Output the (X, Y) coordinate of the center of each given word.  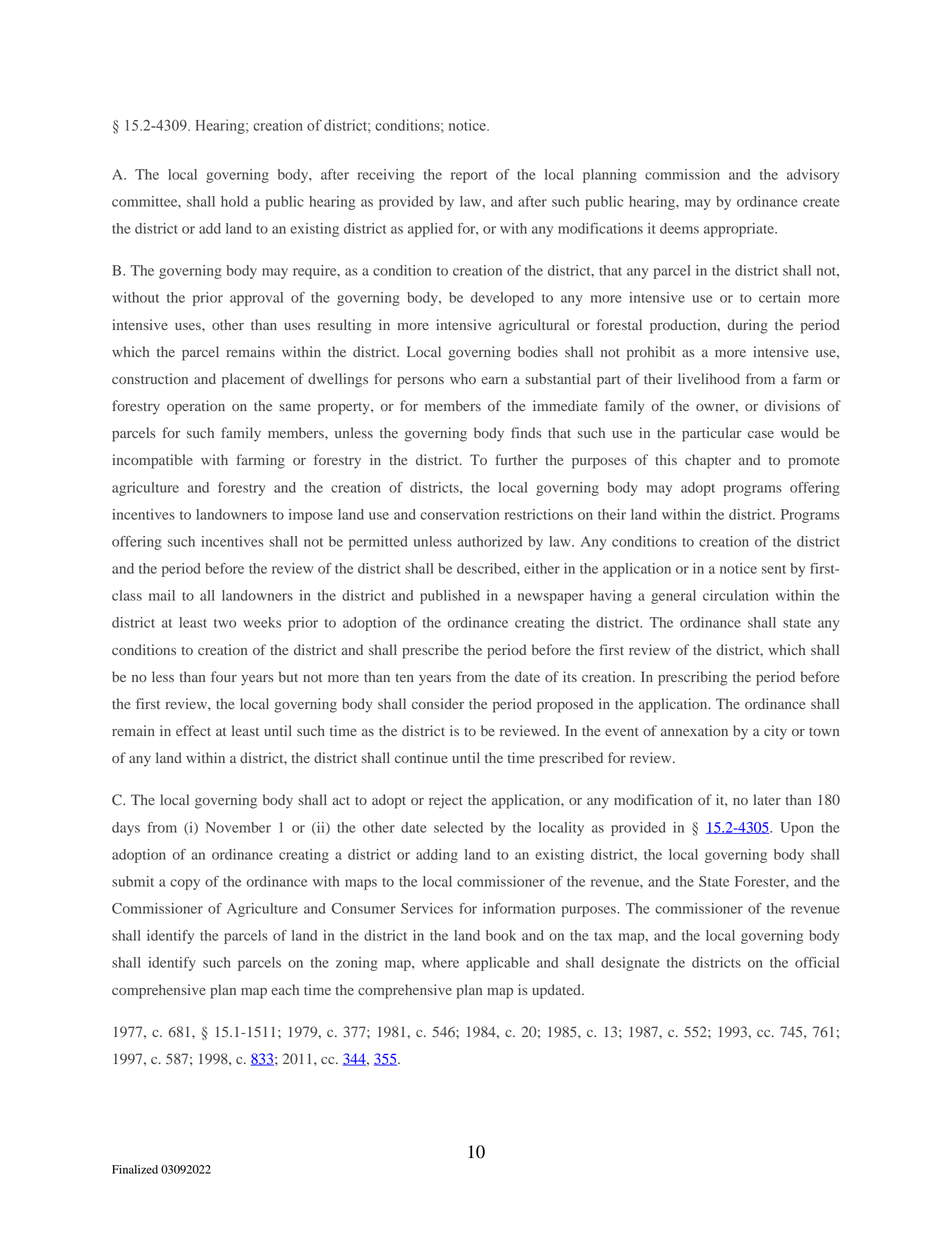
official (817, 962)
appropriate (740, 230)
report (469, 177)
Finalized (135, 1169)
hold (234, 201)
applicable (498, 964)
